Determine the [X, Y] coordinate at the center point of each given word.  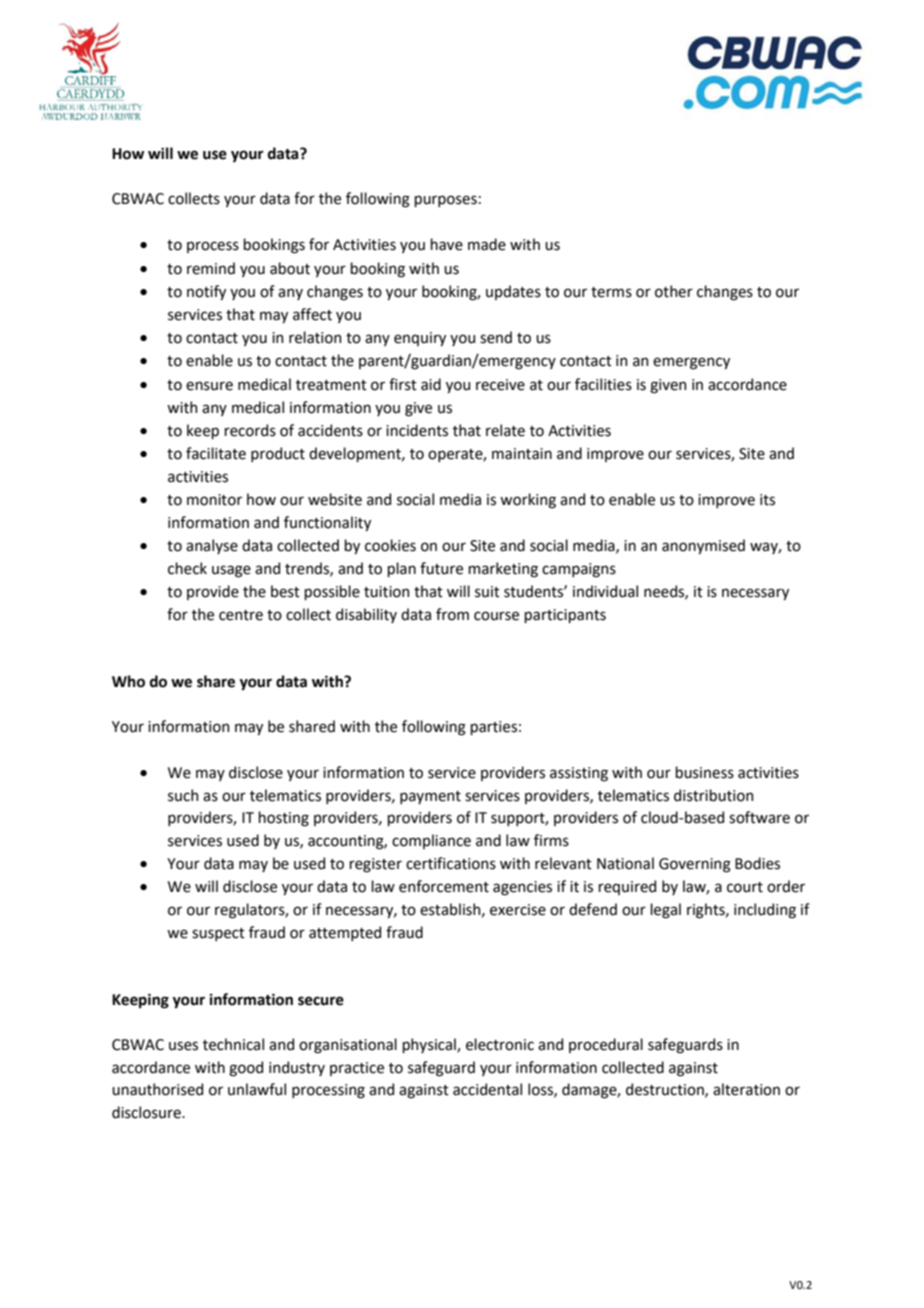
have [446, 244]
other [674, 291]
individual [605, 591]
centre [241, 615]
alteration [746, 1089]
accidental [487, 1089]
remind [211, 268]
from [452, 614]
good [246, 1069]
